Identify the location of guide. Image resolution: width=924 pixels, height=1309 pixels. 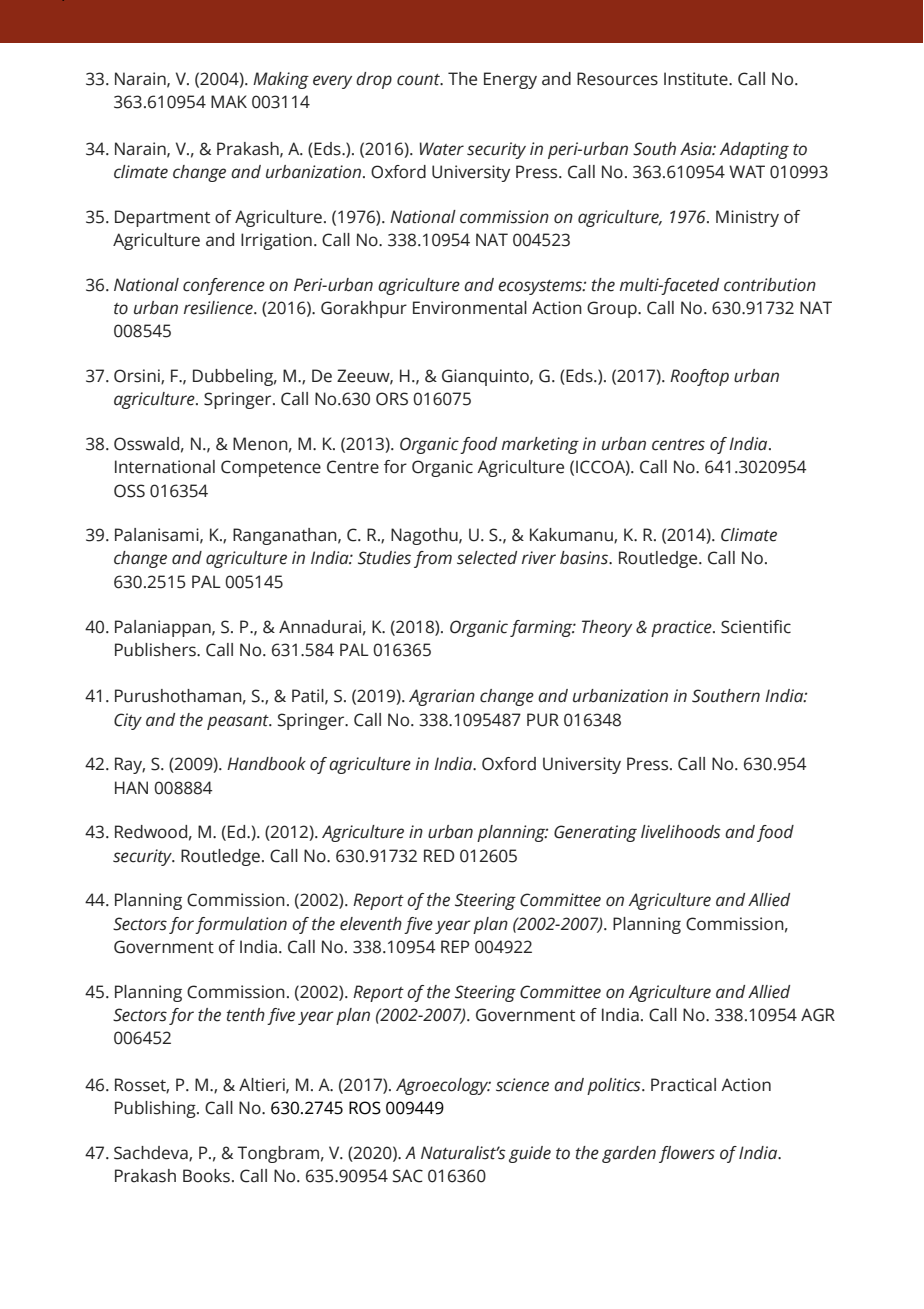
(530, 1154).
